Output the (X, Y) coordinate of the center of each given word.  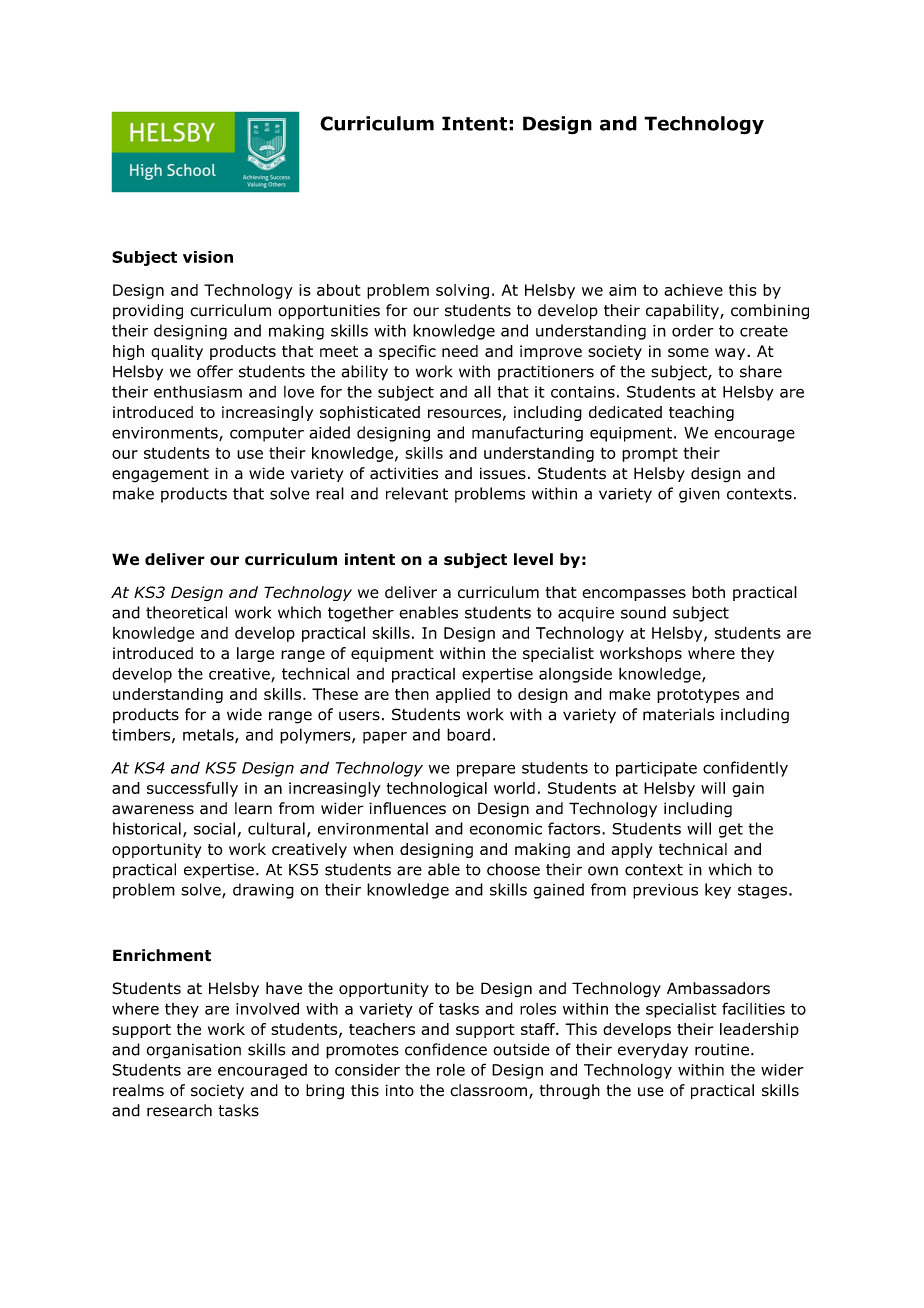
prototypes (698, 696)
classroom (488, 1090)
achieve (693, 290)
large (255, 654)
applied (463, 695)
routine (722, 1049)
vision (208, 257)
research (179, 1110)
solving (462, 291)
